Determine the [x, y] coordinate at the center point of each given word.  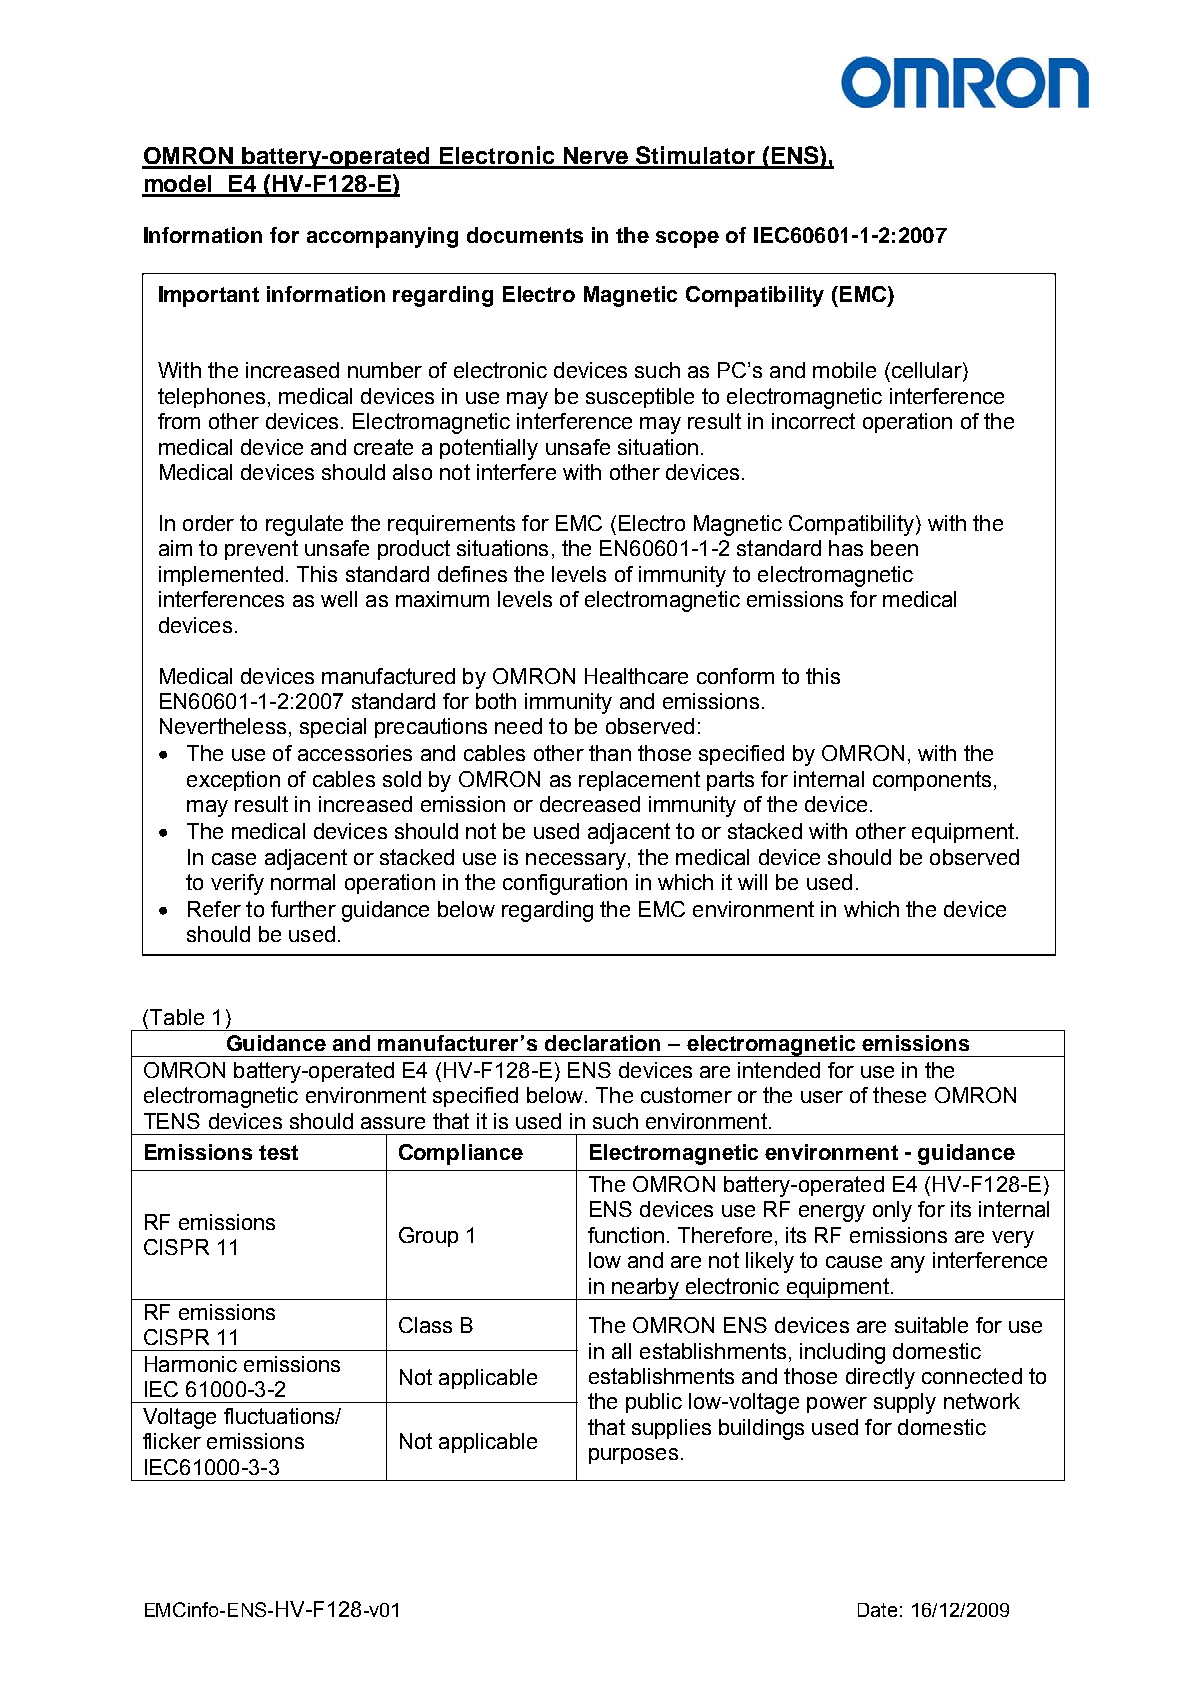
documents [525, 235]
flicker [172, 1441]
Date [877, 1610]
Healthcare [636, 676]
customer [686, 1095]
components [932, 781]
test [278, 1152]
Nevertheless [223, 726]
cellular [926, 371]
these [899, 1095]
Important [209, 296]
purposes [633, 1456]
